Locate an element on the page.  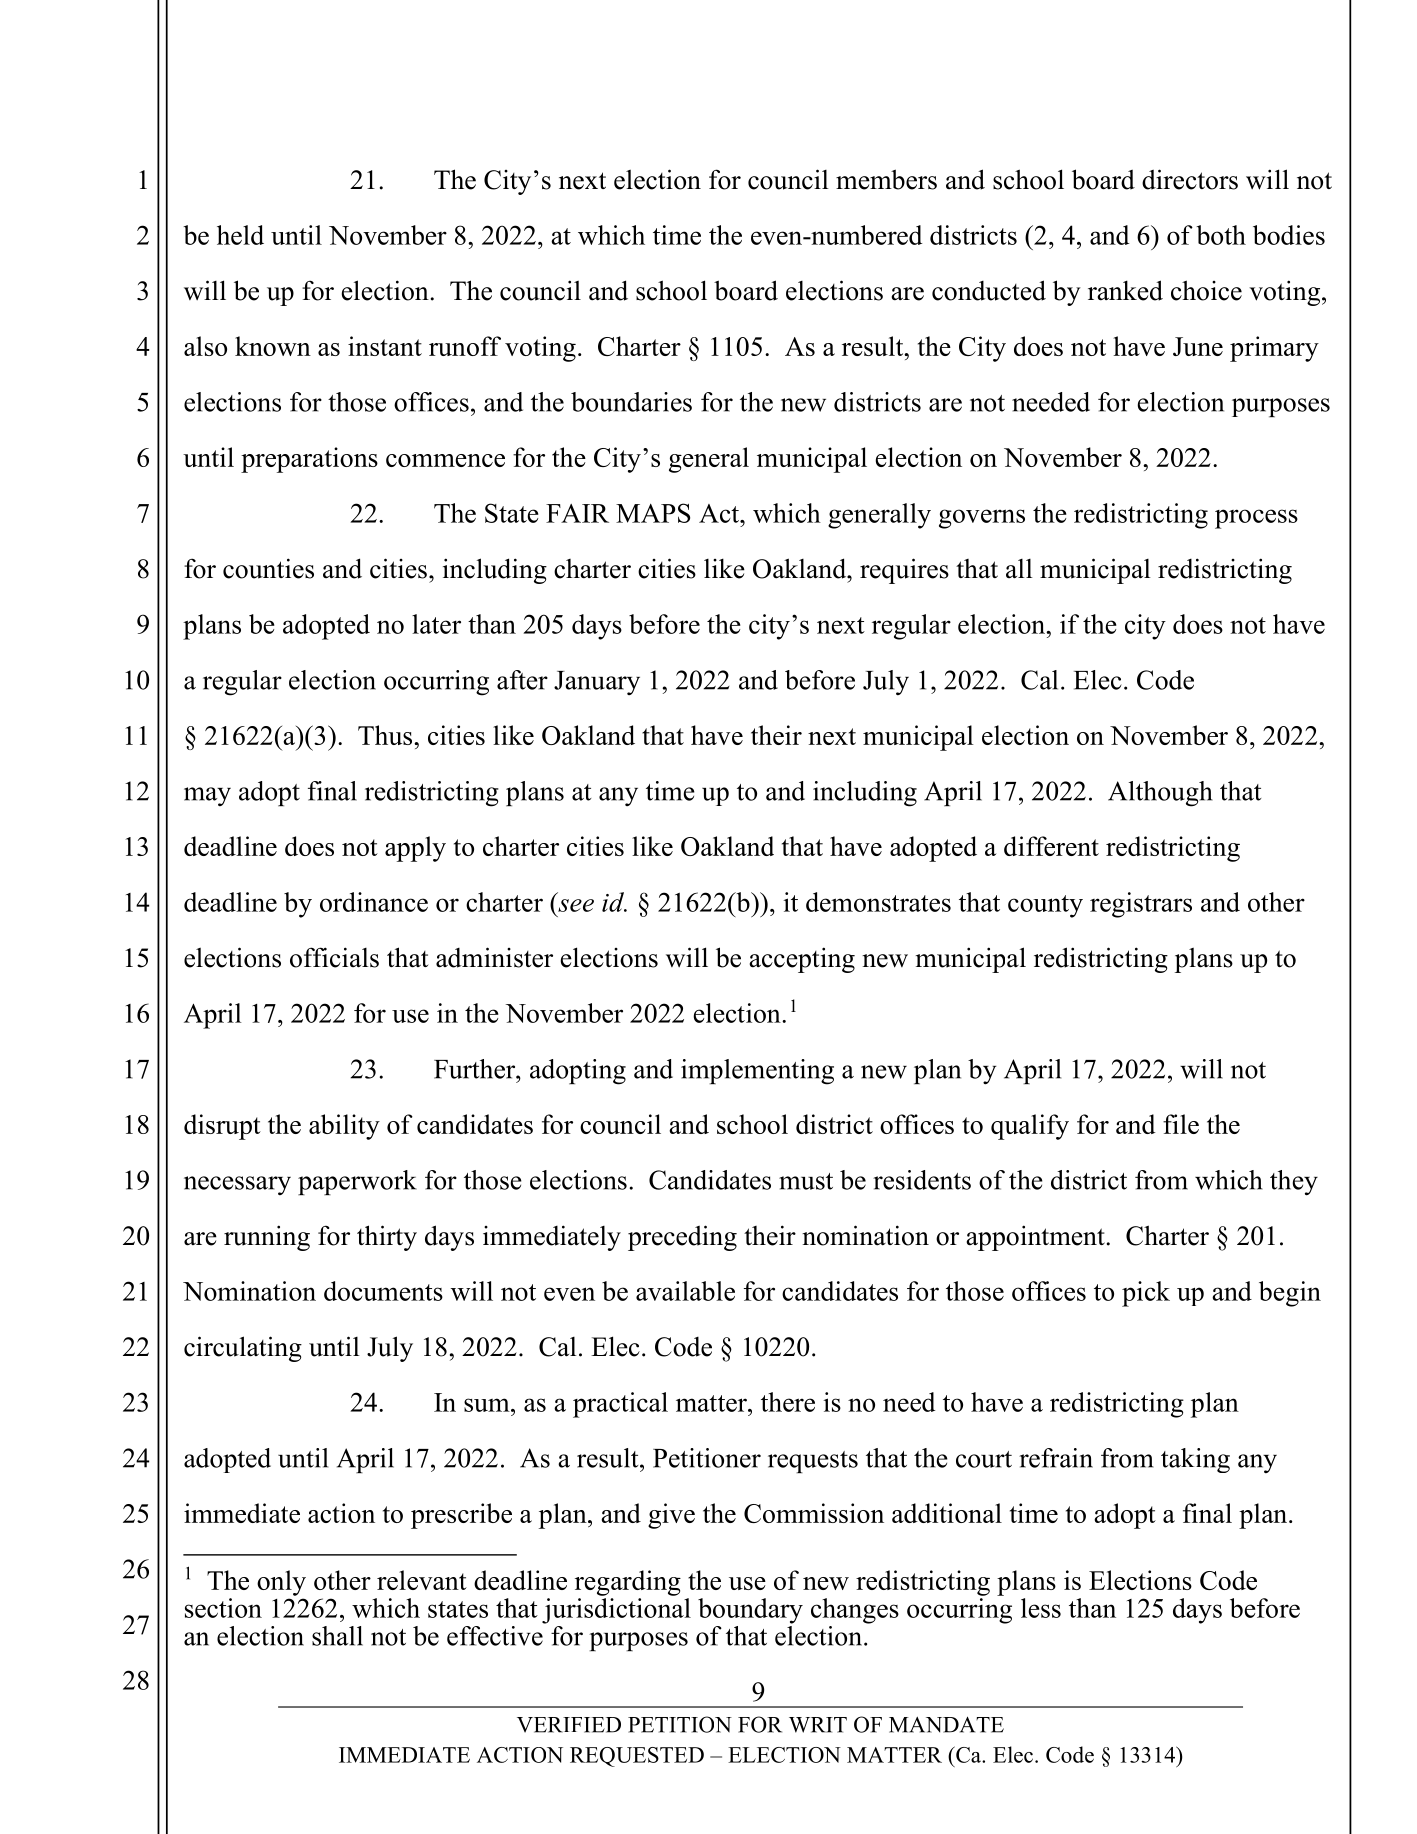
taking is located at coordinates (1195, 1460).
